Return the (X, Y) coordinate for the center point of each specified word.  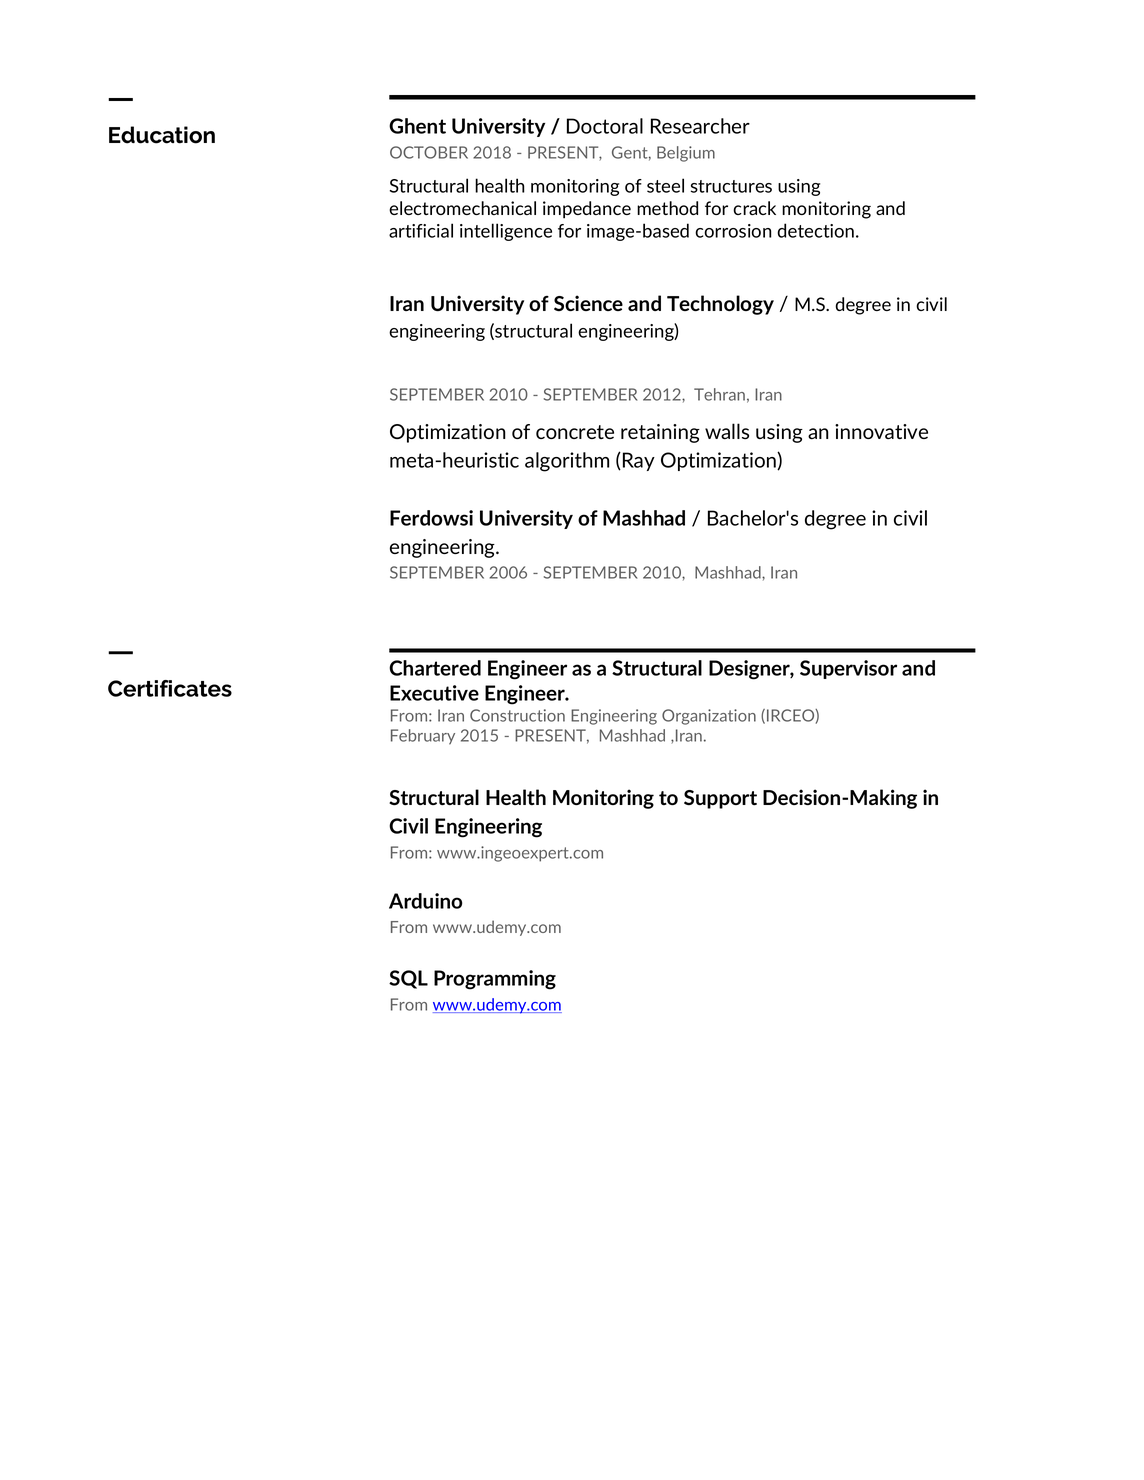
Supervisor (848, 669)
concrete (575, 432)
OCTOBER (429, 152)
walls (727, 431)
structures (731, 186)
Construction (517, 715)
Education (162, 135)
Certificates (170, 688)
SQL (408, 979)
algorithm (567, 462)
